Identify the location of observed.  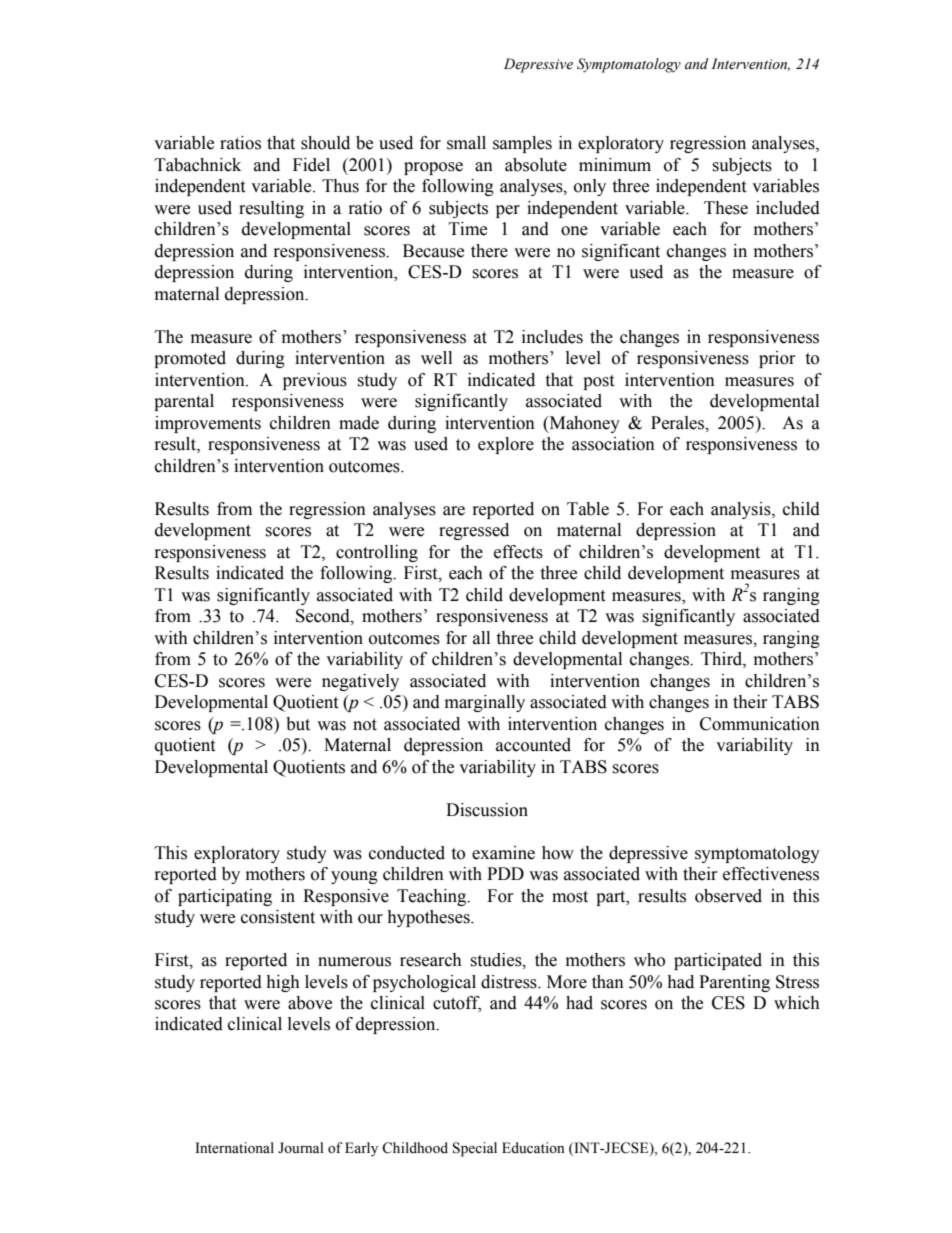
(728, 896).
